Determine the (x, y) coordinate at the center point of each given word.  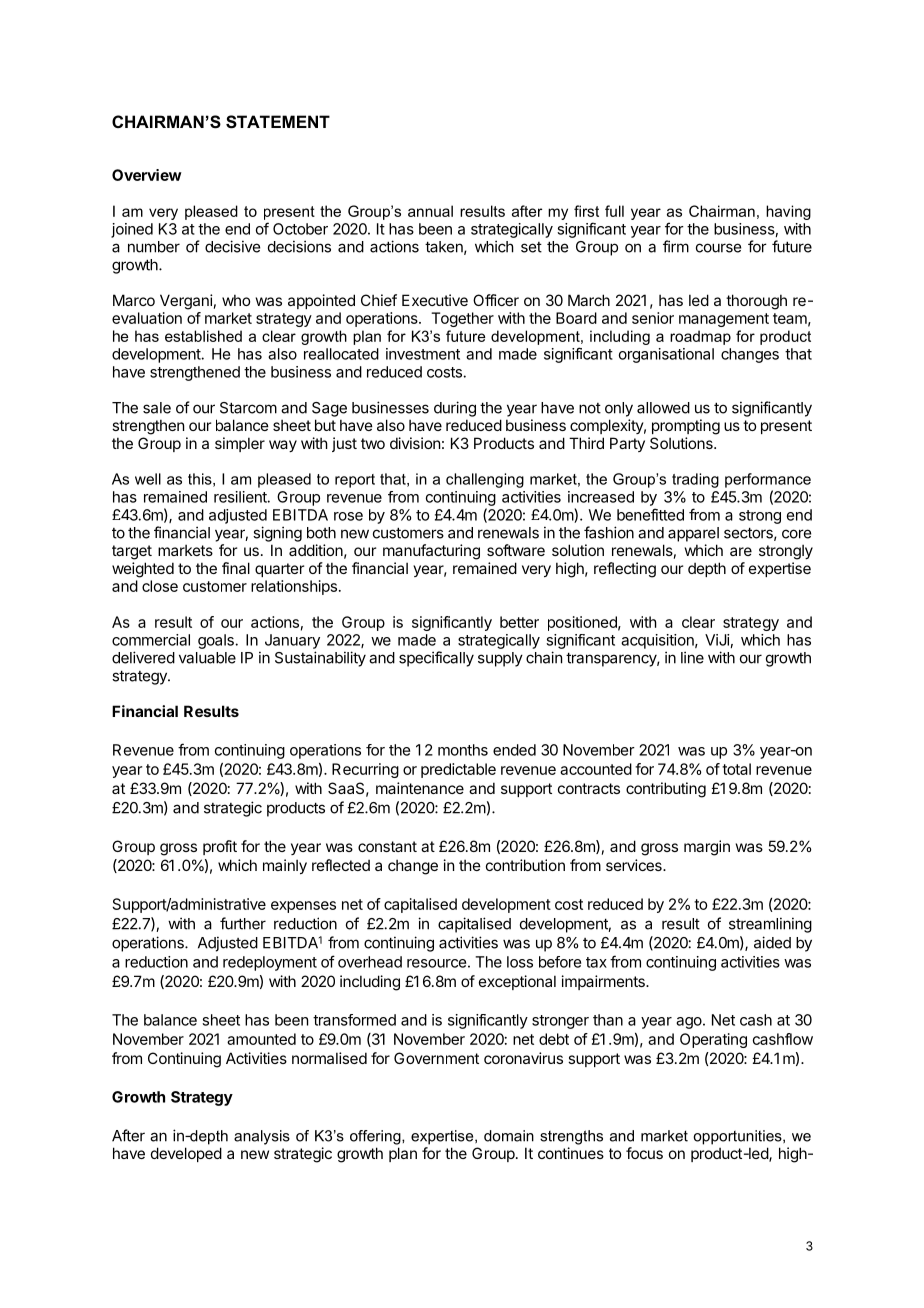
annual (430, 211)
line (692, 657)
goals (217, 641)
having (788, 212)
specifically (436, 659)
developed (186, 1154)
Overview (147, 175)
